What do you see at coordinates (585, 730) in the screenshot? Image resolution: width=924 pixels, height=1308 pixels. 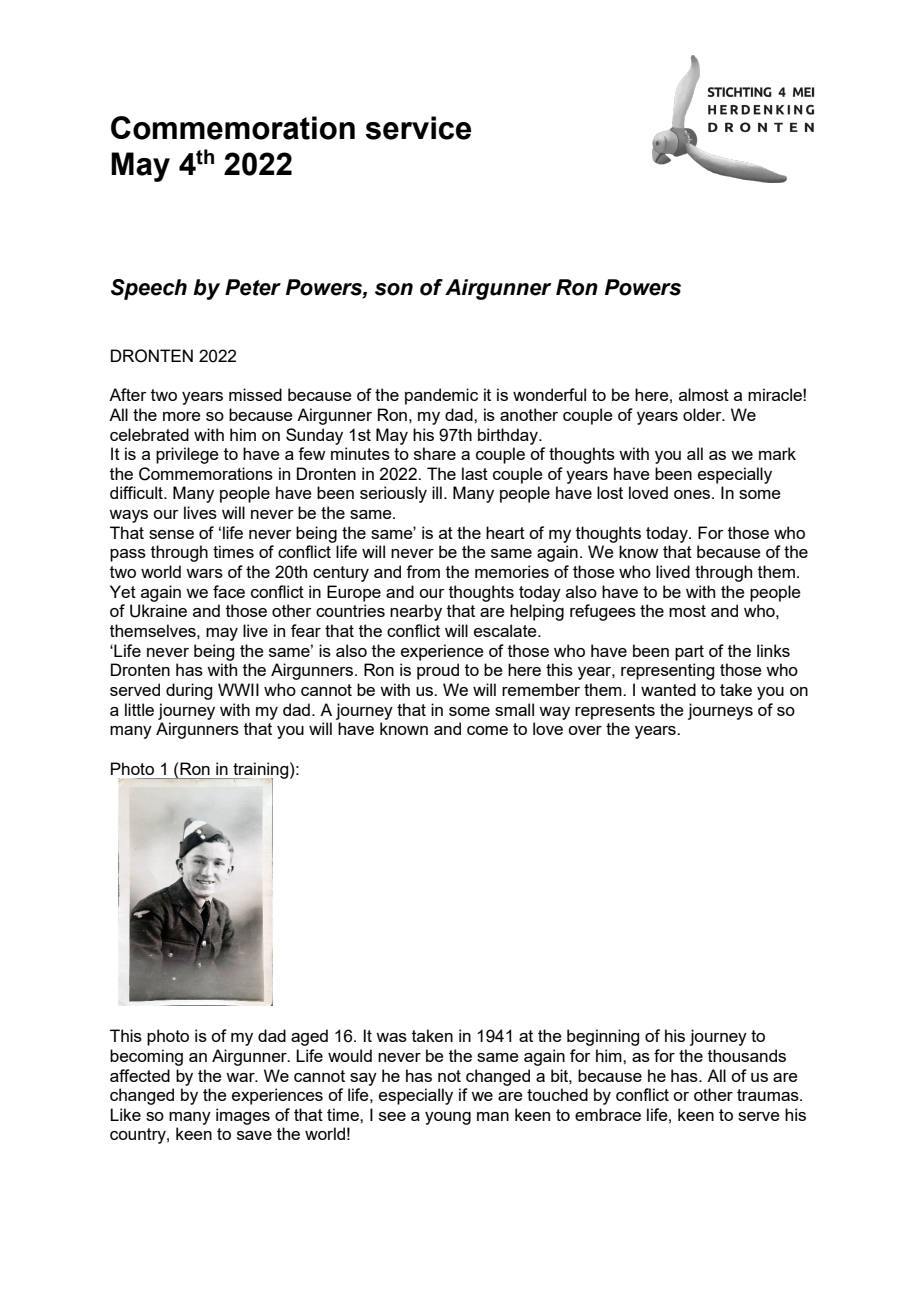 I see `over` at bounding box center [585, 730].
